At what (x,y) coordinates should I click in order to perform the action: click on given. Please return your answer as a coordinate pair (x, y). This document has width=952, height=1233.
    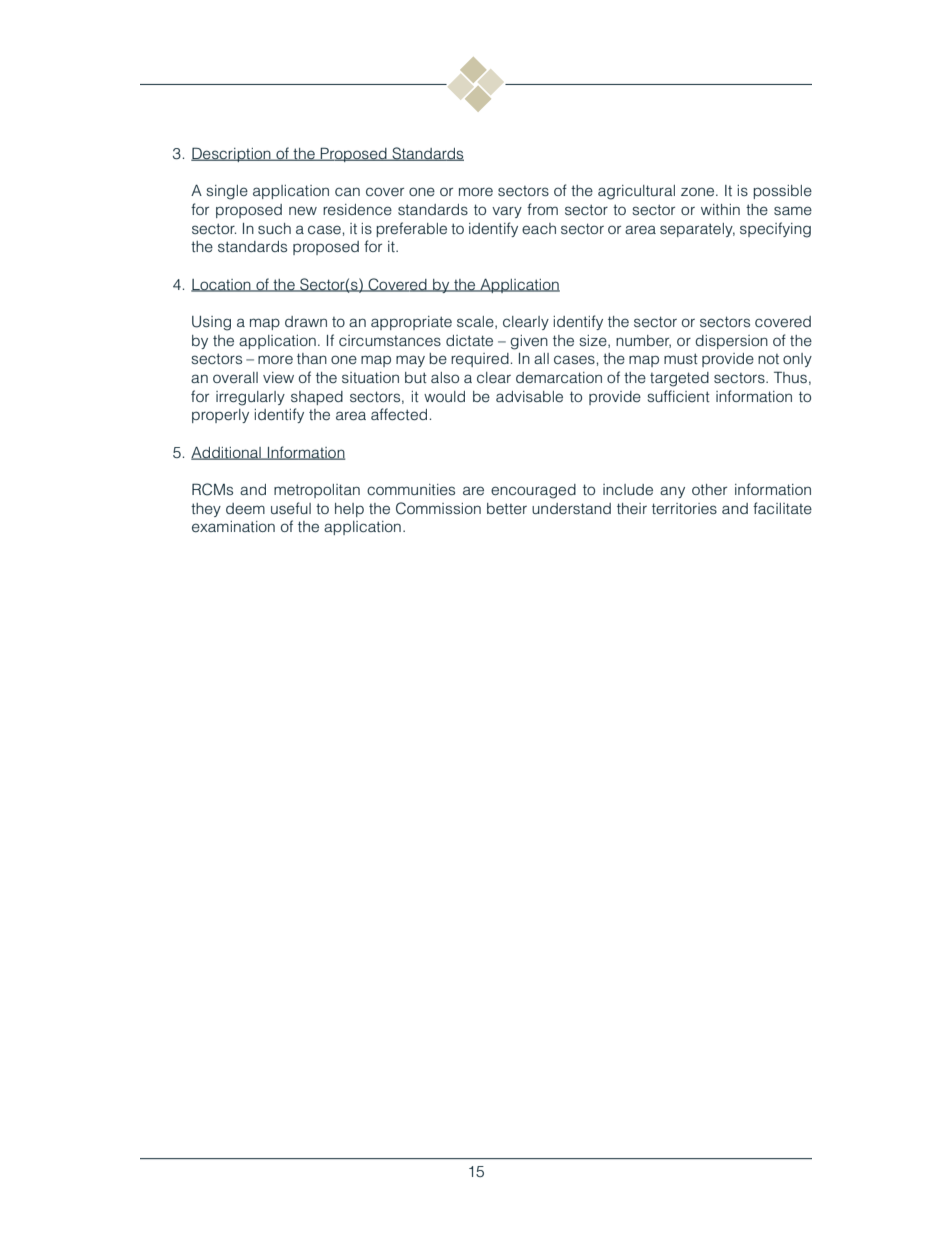
    Looking at the image, I should click on (529, 342).
